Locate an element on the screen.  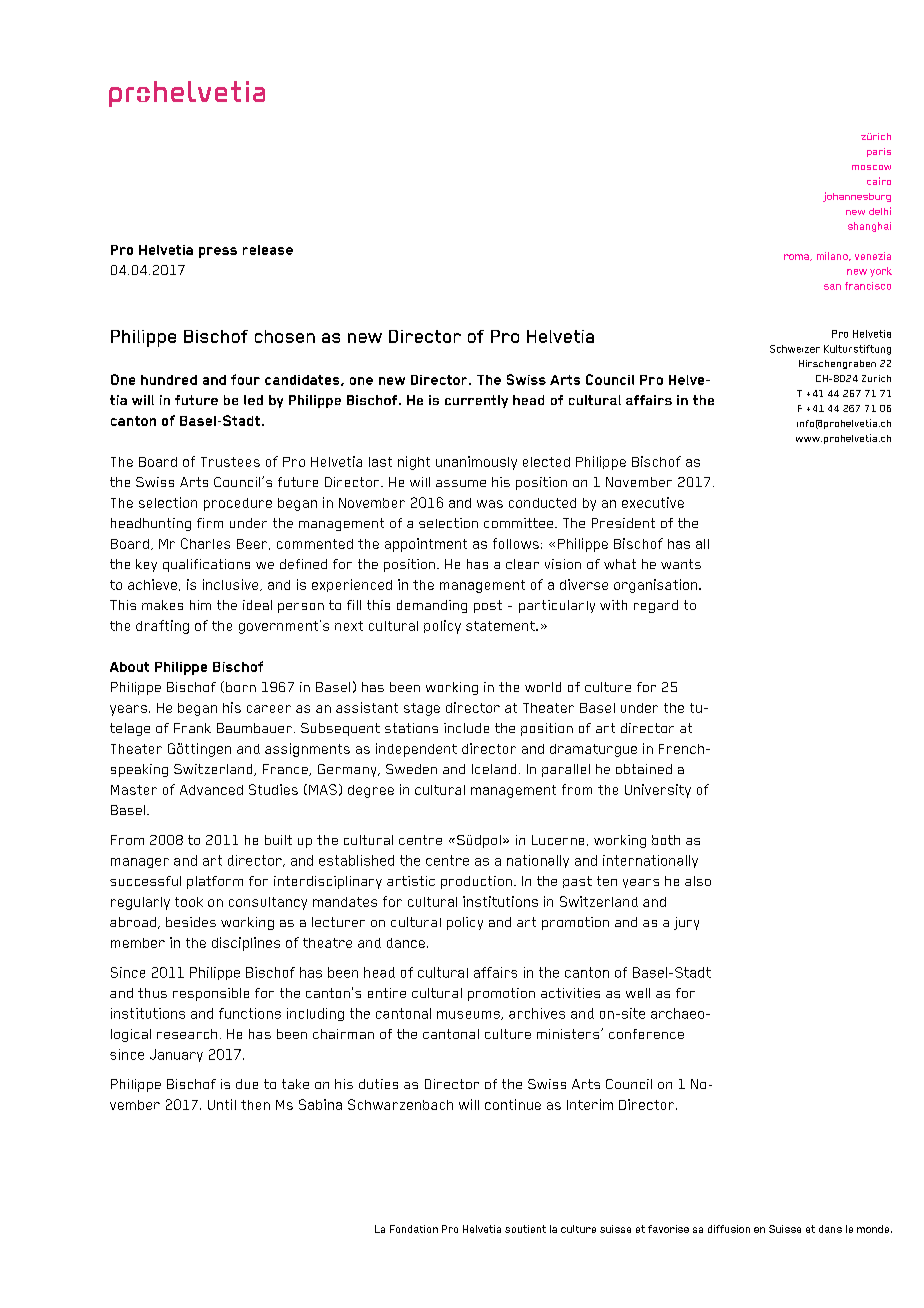
jury is located at coordinates (686, 923).
